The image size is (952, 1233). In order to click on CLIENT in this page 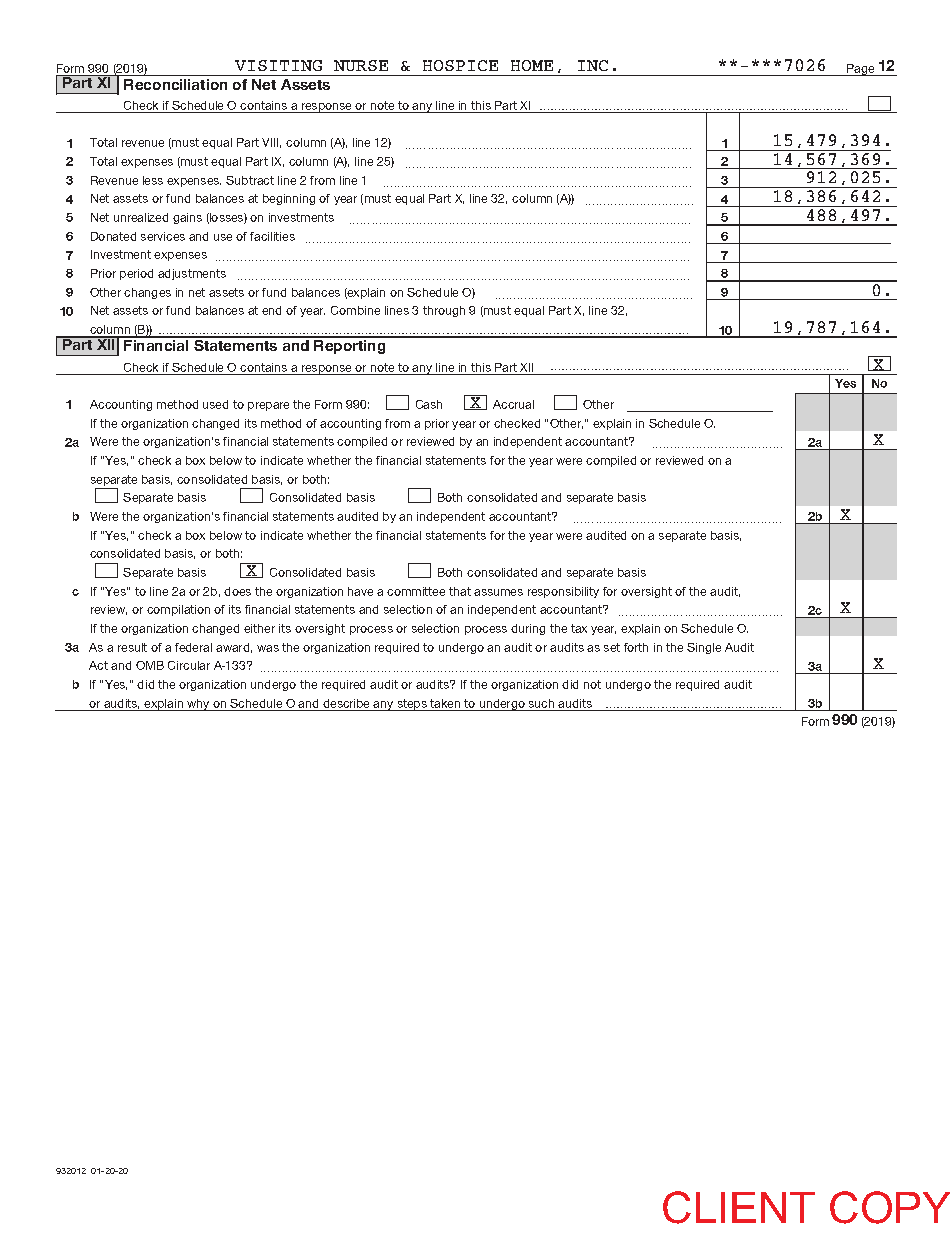, I will do `click(739, 1207)`.
